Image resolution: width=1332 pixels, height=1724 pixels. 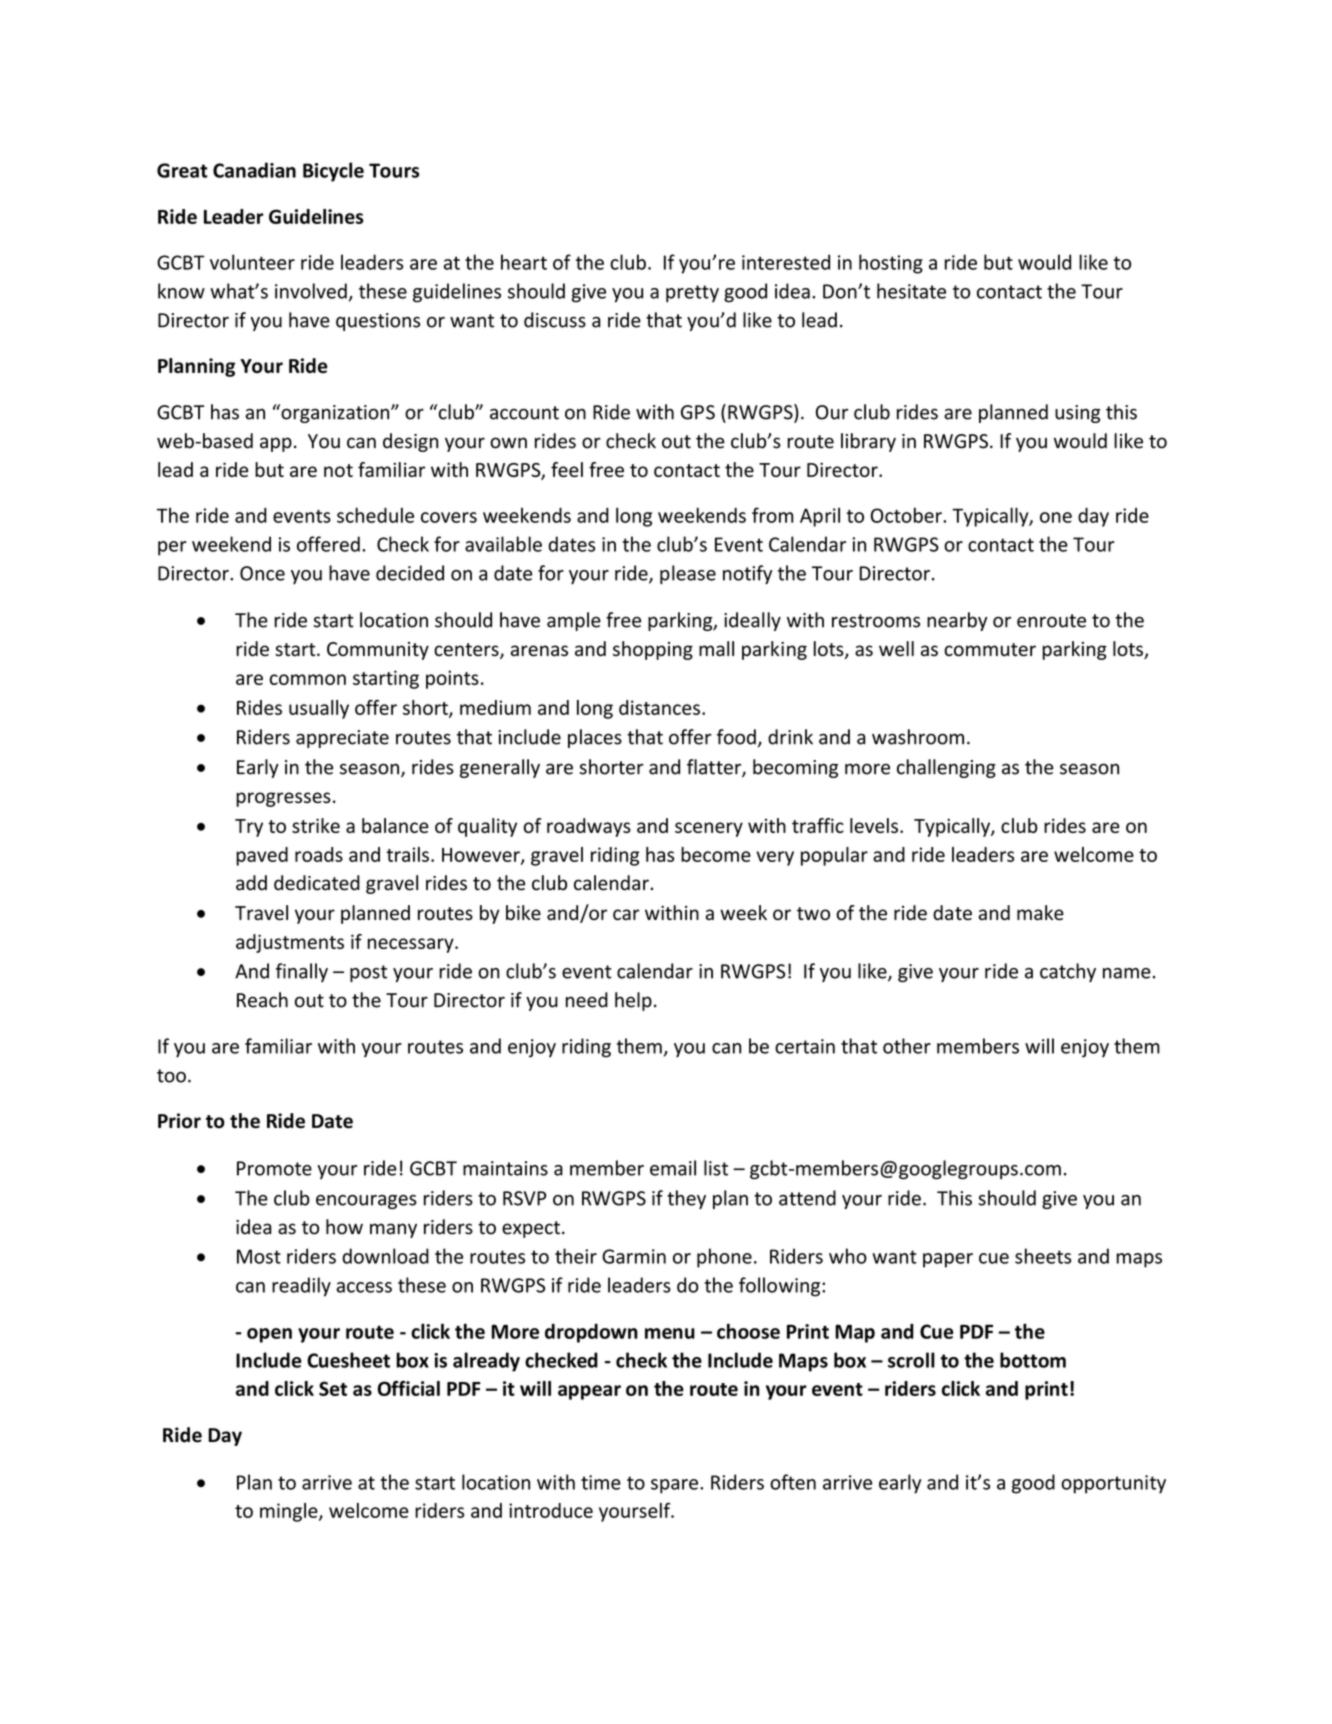 I want to click on help, so click(x=633, y=1001).
